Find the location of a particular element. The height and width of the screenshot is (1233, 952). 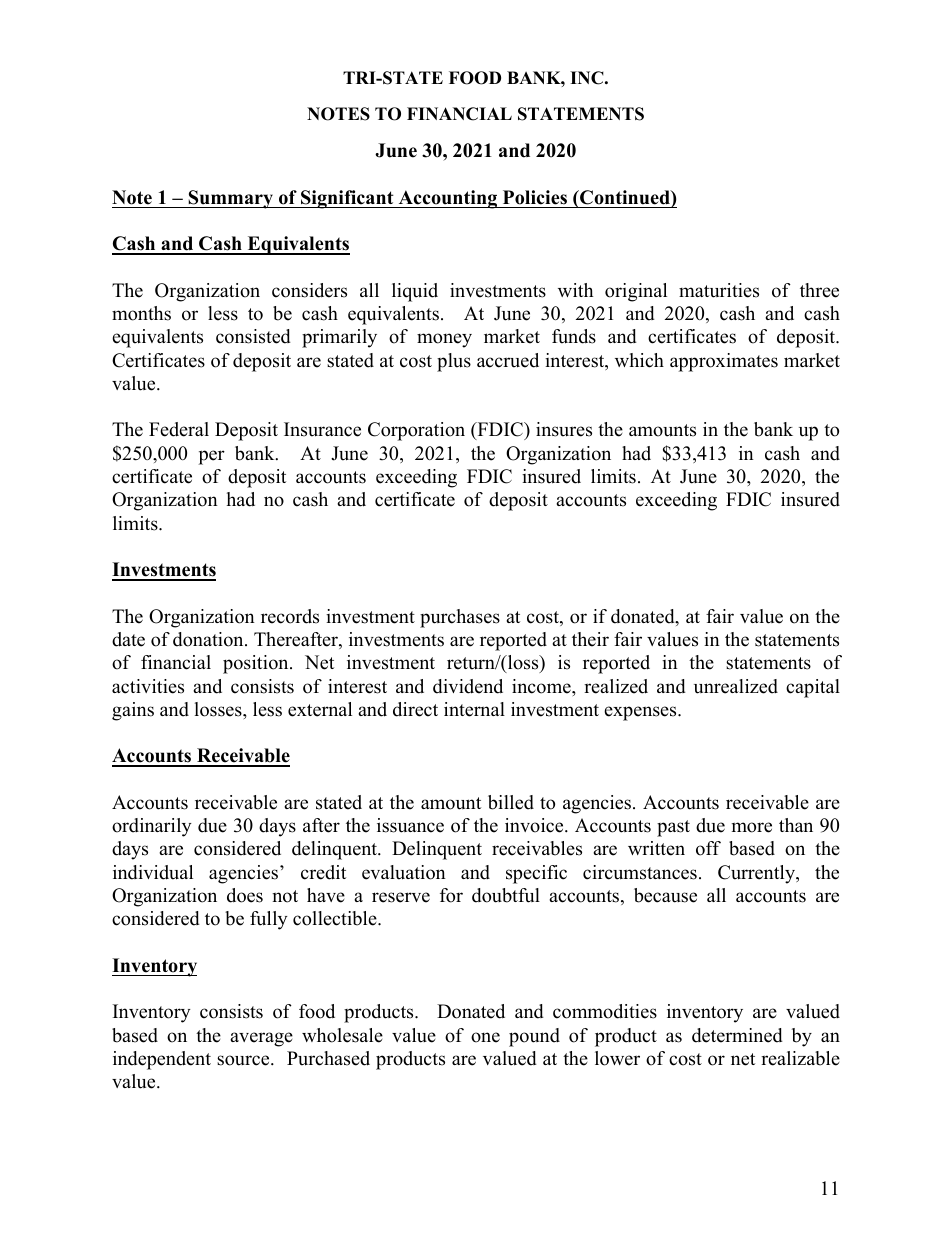

purchases is located at coordinates (460, 618).
